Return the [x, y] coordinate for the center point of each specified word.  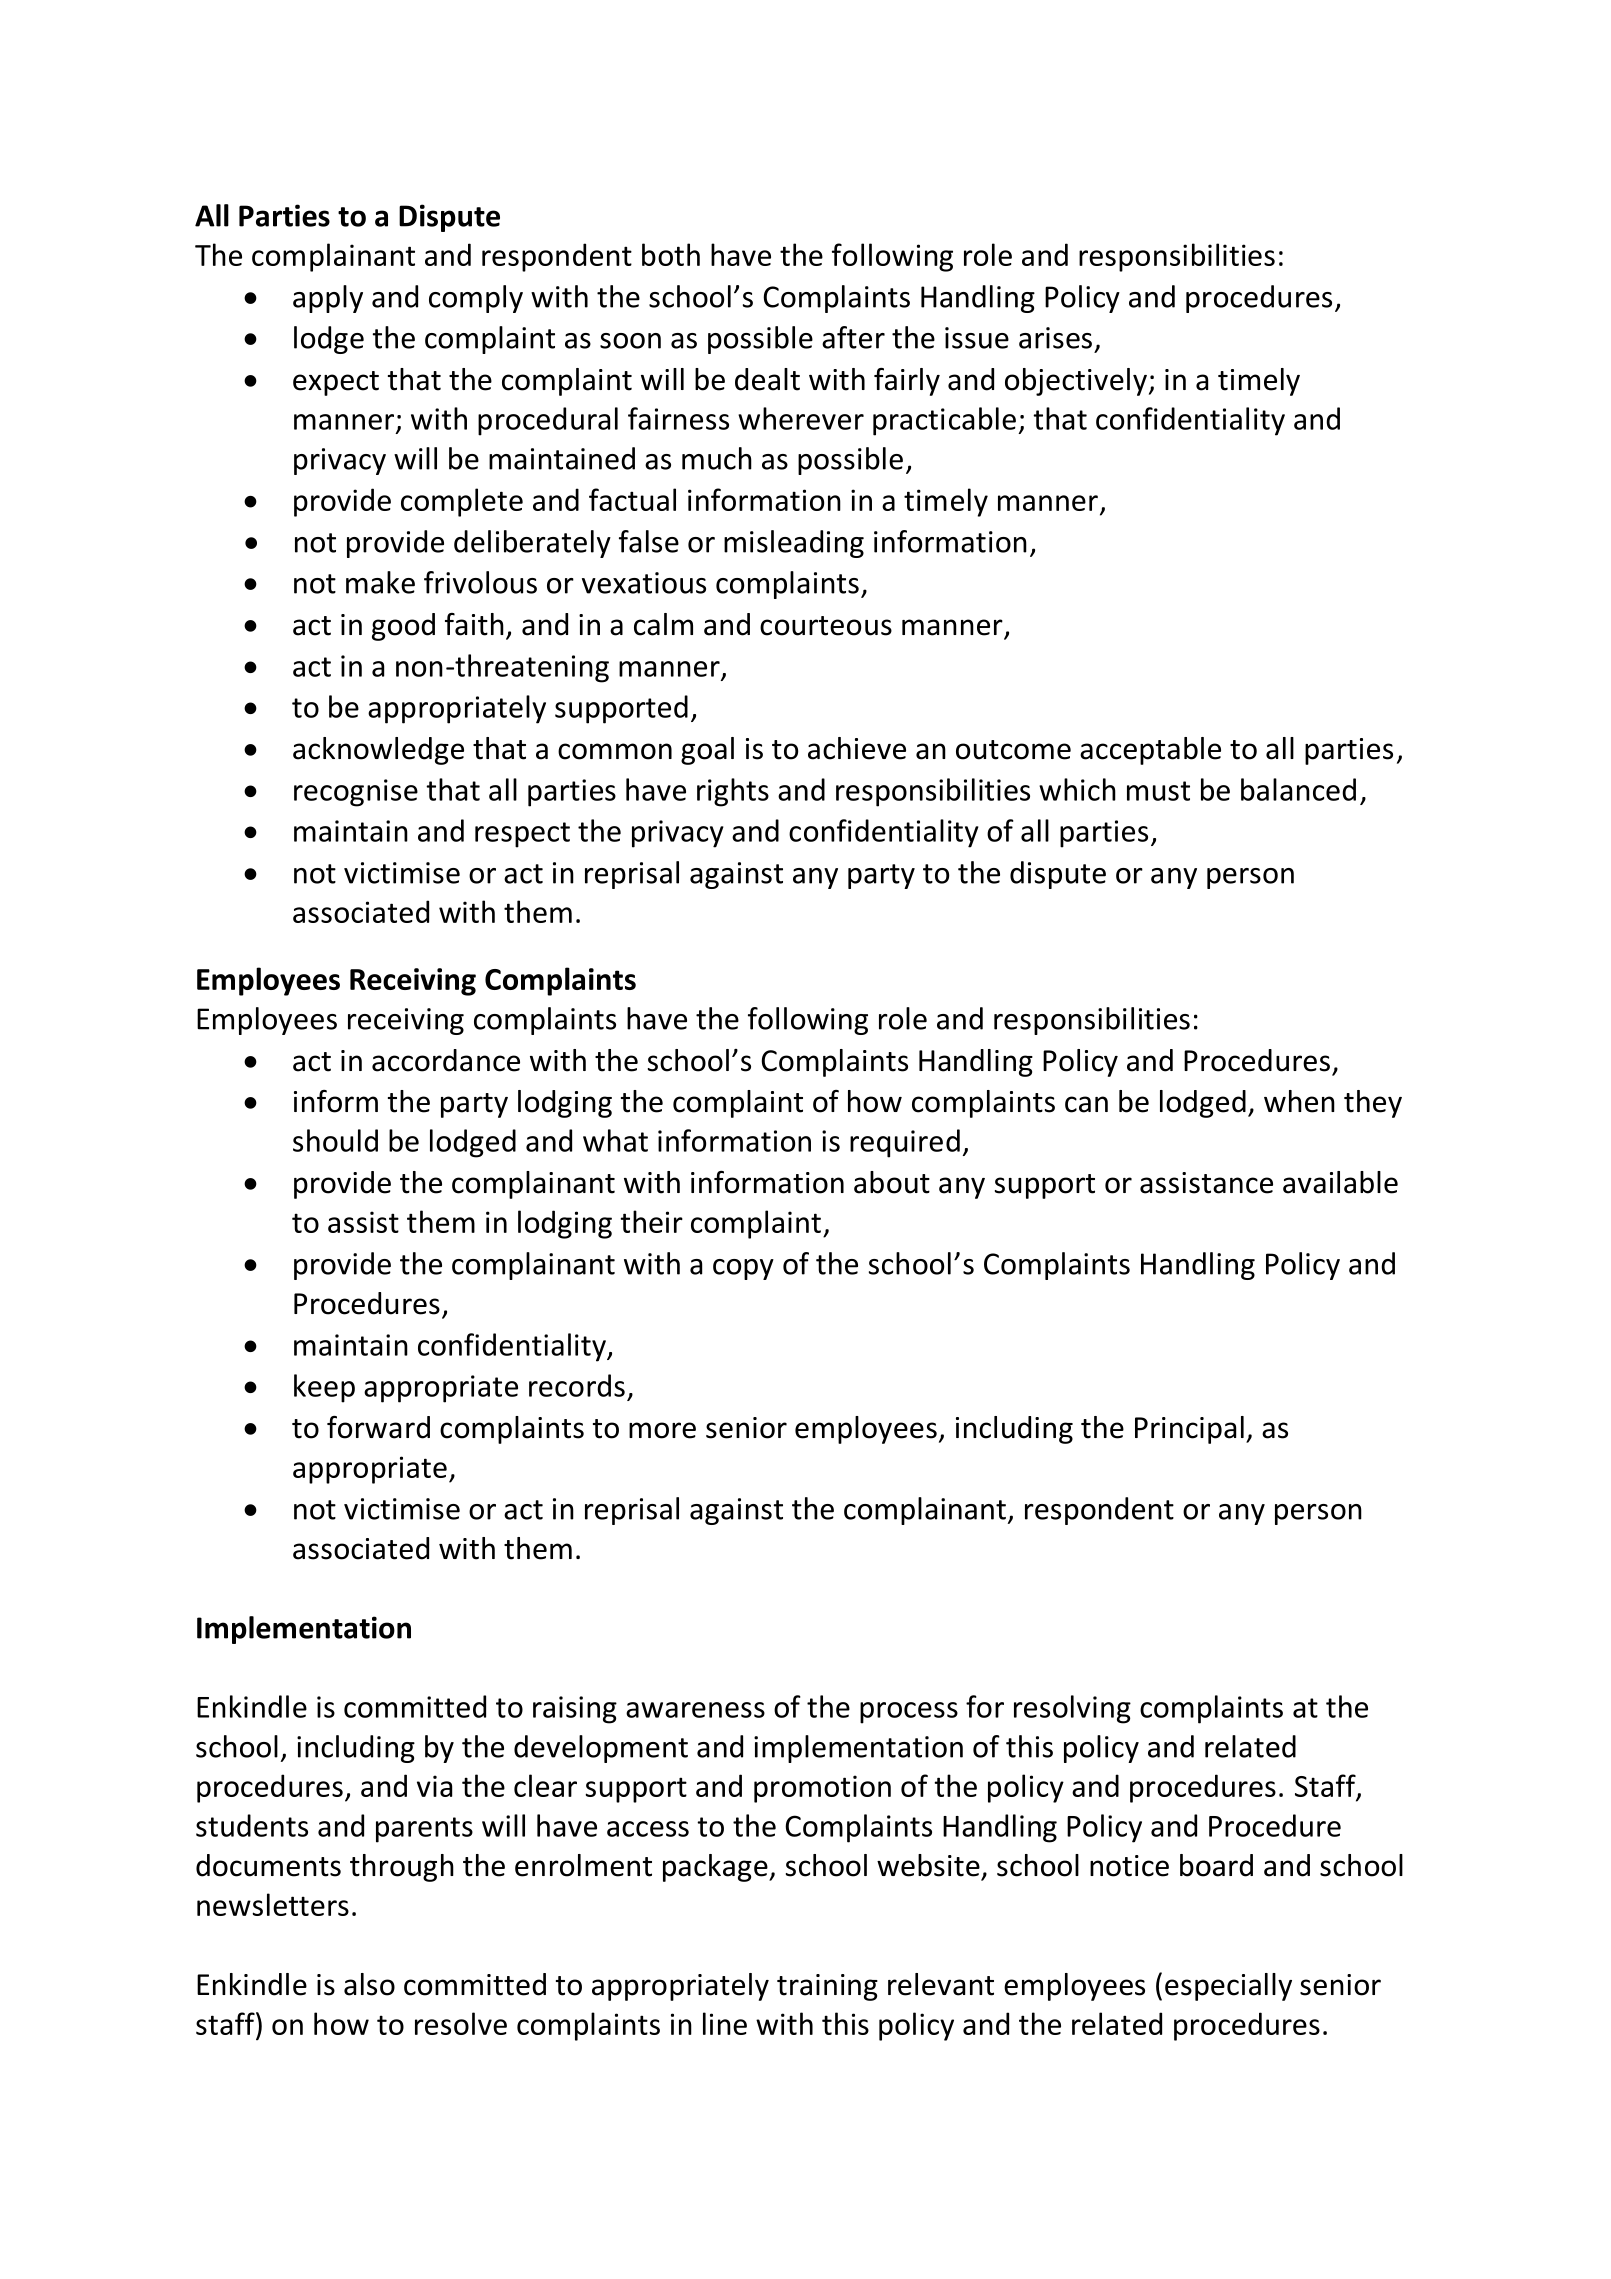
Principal [1189, 1430]
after [853, 337]
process [909, 1713]
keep [324, 1388]
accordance [446, 1060]
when [1299, 1101]
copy [743, 1269]
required [905, 1143]
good [403, 627]
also [369, 1984]
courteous [826, 626]
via [434, 1786]
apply [328, 299]
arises [1055, 338]
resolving [1072, 1709]
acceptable [1150, 751]
